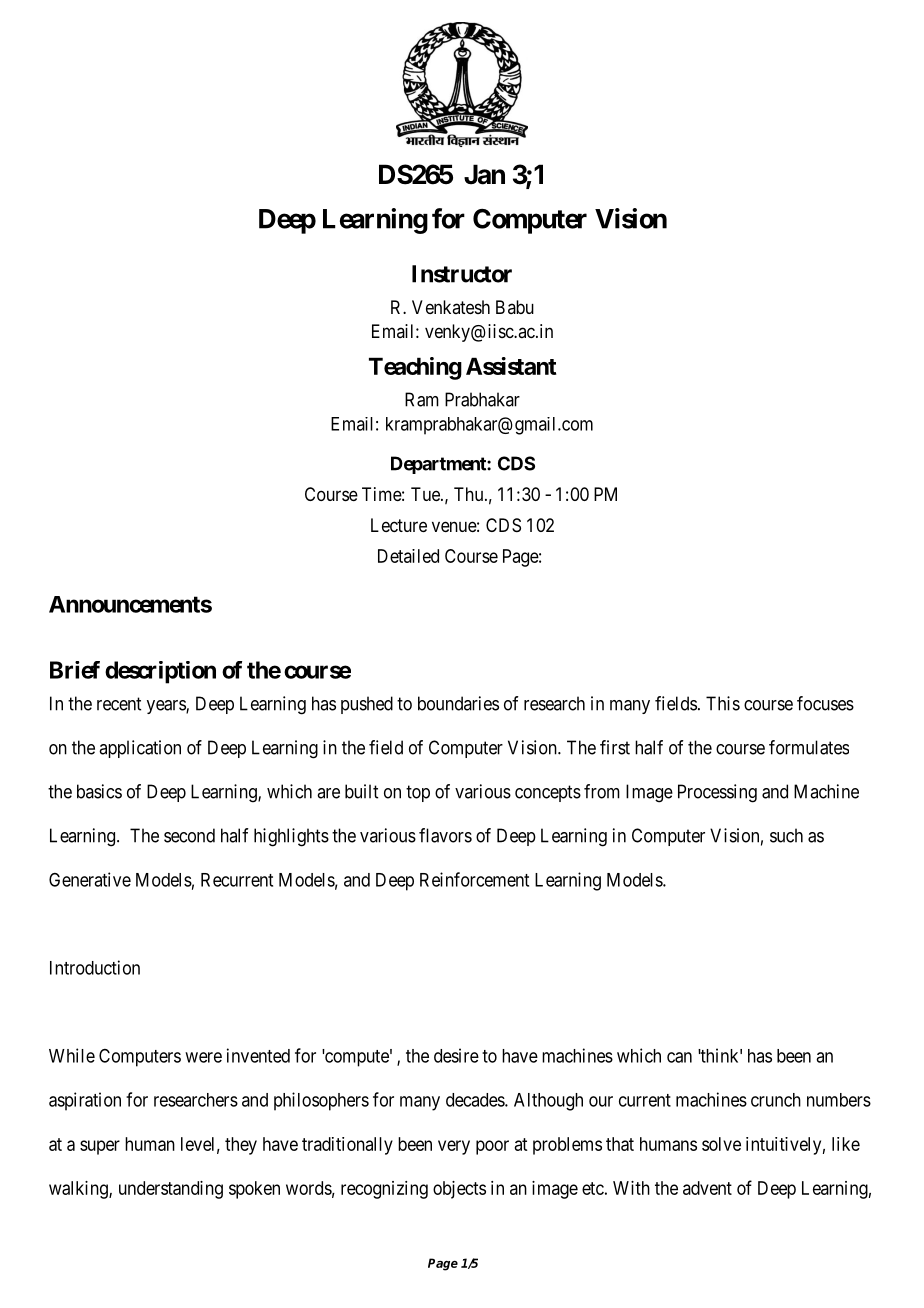 This image has width=924, height=1308. Describe the element at coordinates (474, 879) in the image. I see `Reinforcement` at that location.
